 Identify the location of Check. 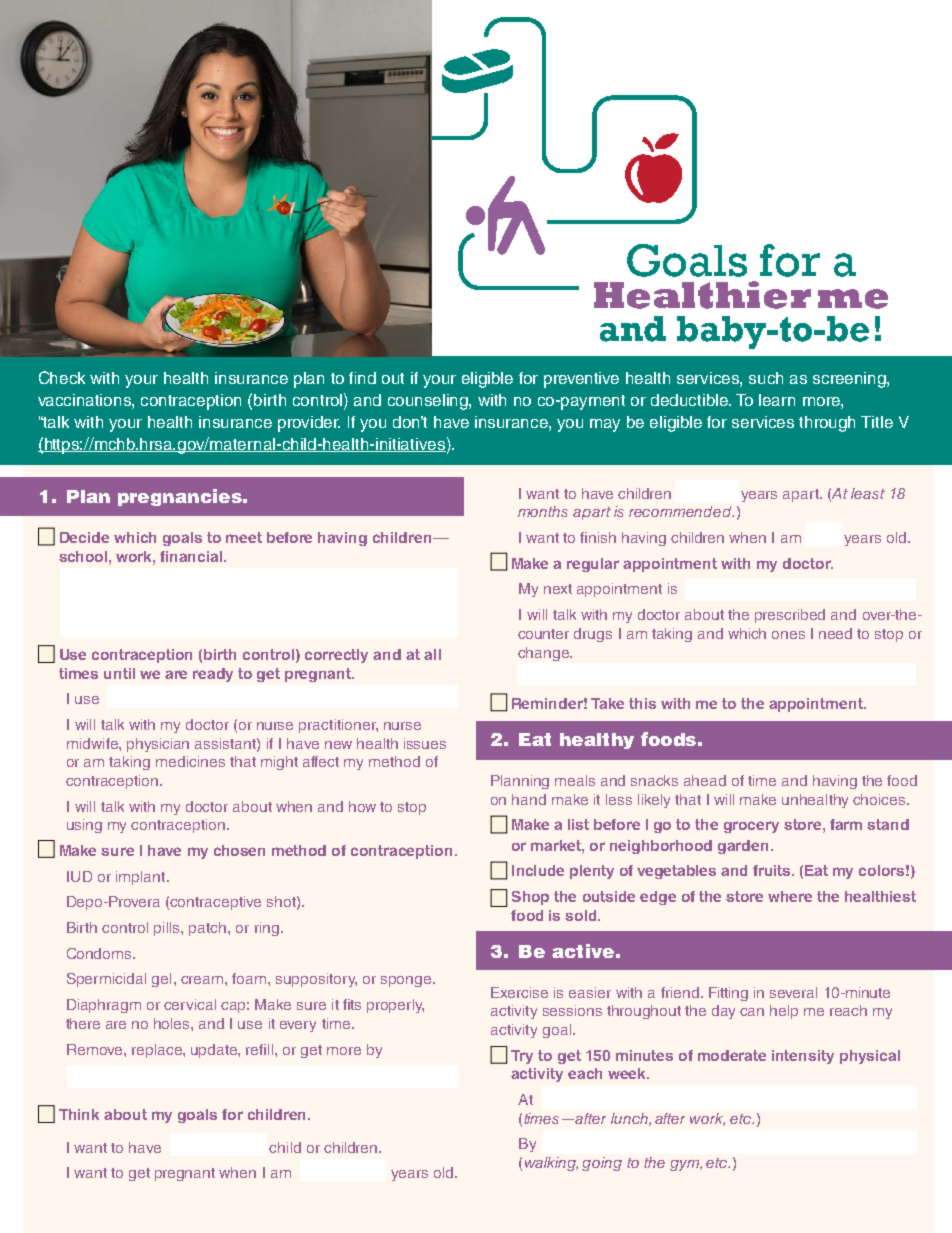
(62, 377).
